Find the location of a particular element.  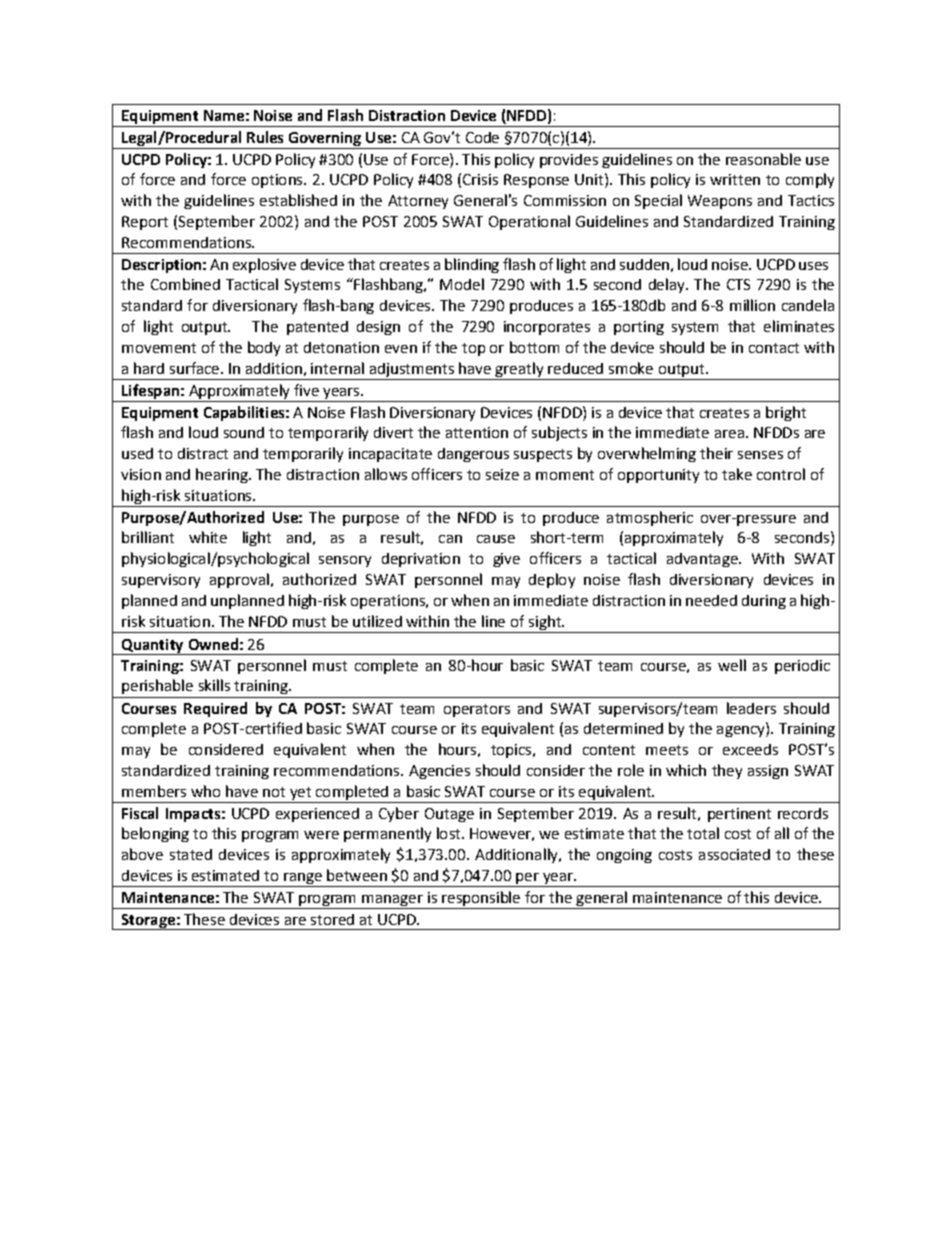

Name is located at coordinates (224, 115).
